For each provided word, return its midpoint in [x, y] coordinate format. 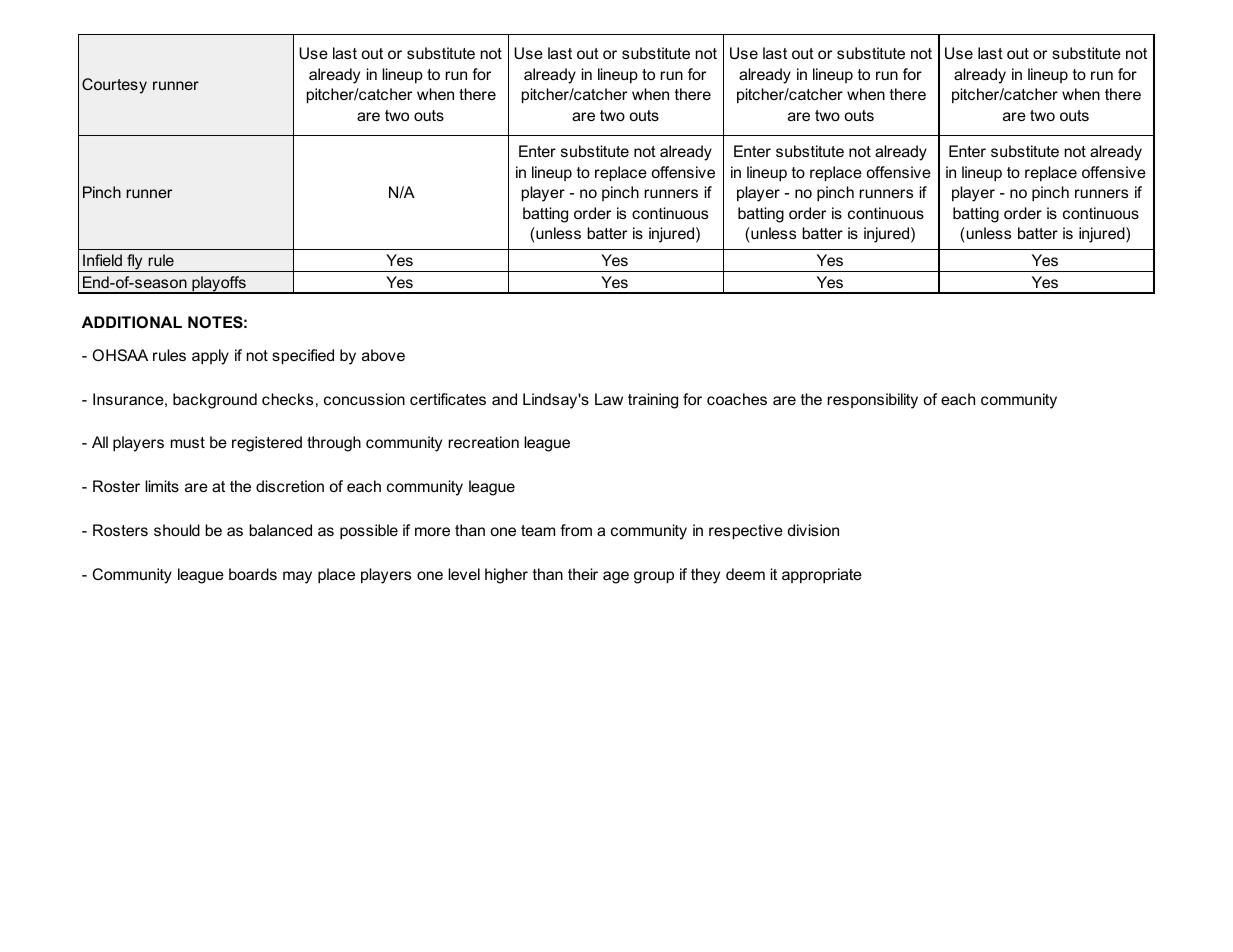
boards [253, 574]
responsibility [872, 401]
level [464, 574]
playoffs [219, 285]
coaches [737, 399]
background [215, 401]
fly [135, 263]
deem [745, 574]
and [504, 399]
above [383, 355]
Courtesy [114, 86]
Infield [102, 260]
